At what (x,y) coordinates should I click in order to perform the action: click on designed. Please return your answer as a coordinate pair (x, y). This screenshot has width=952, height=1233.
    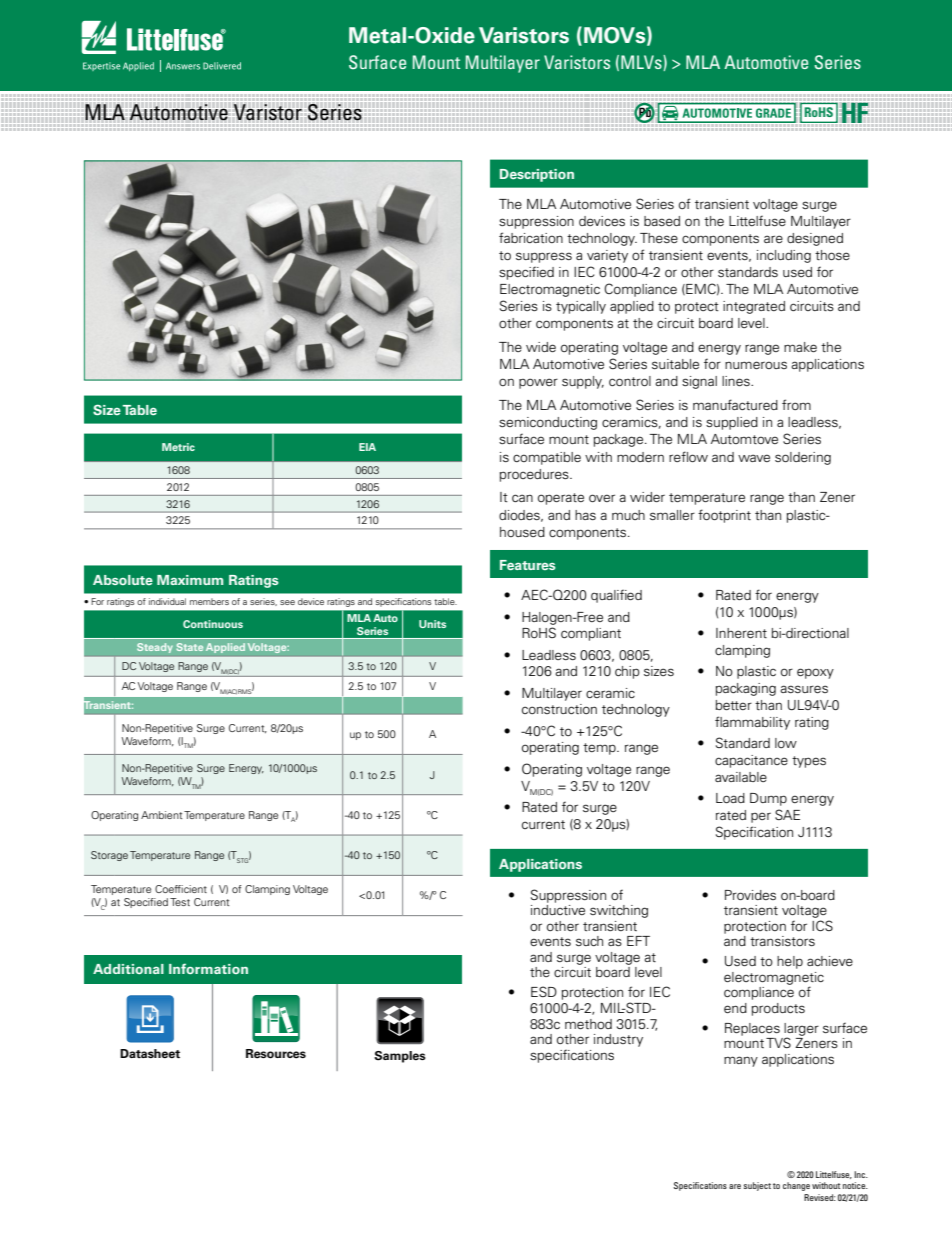
    Looking at the image, I should click on (815, 239).
